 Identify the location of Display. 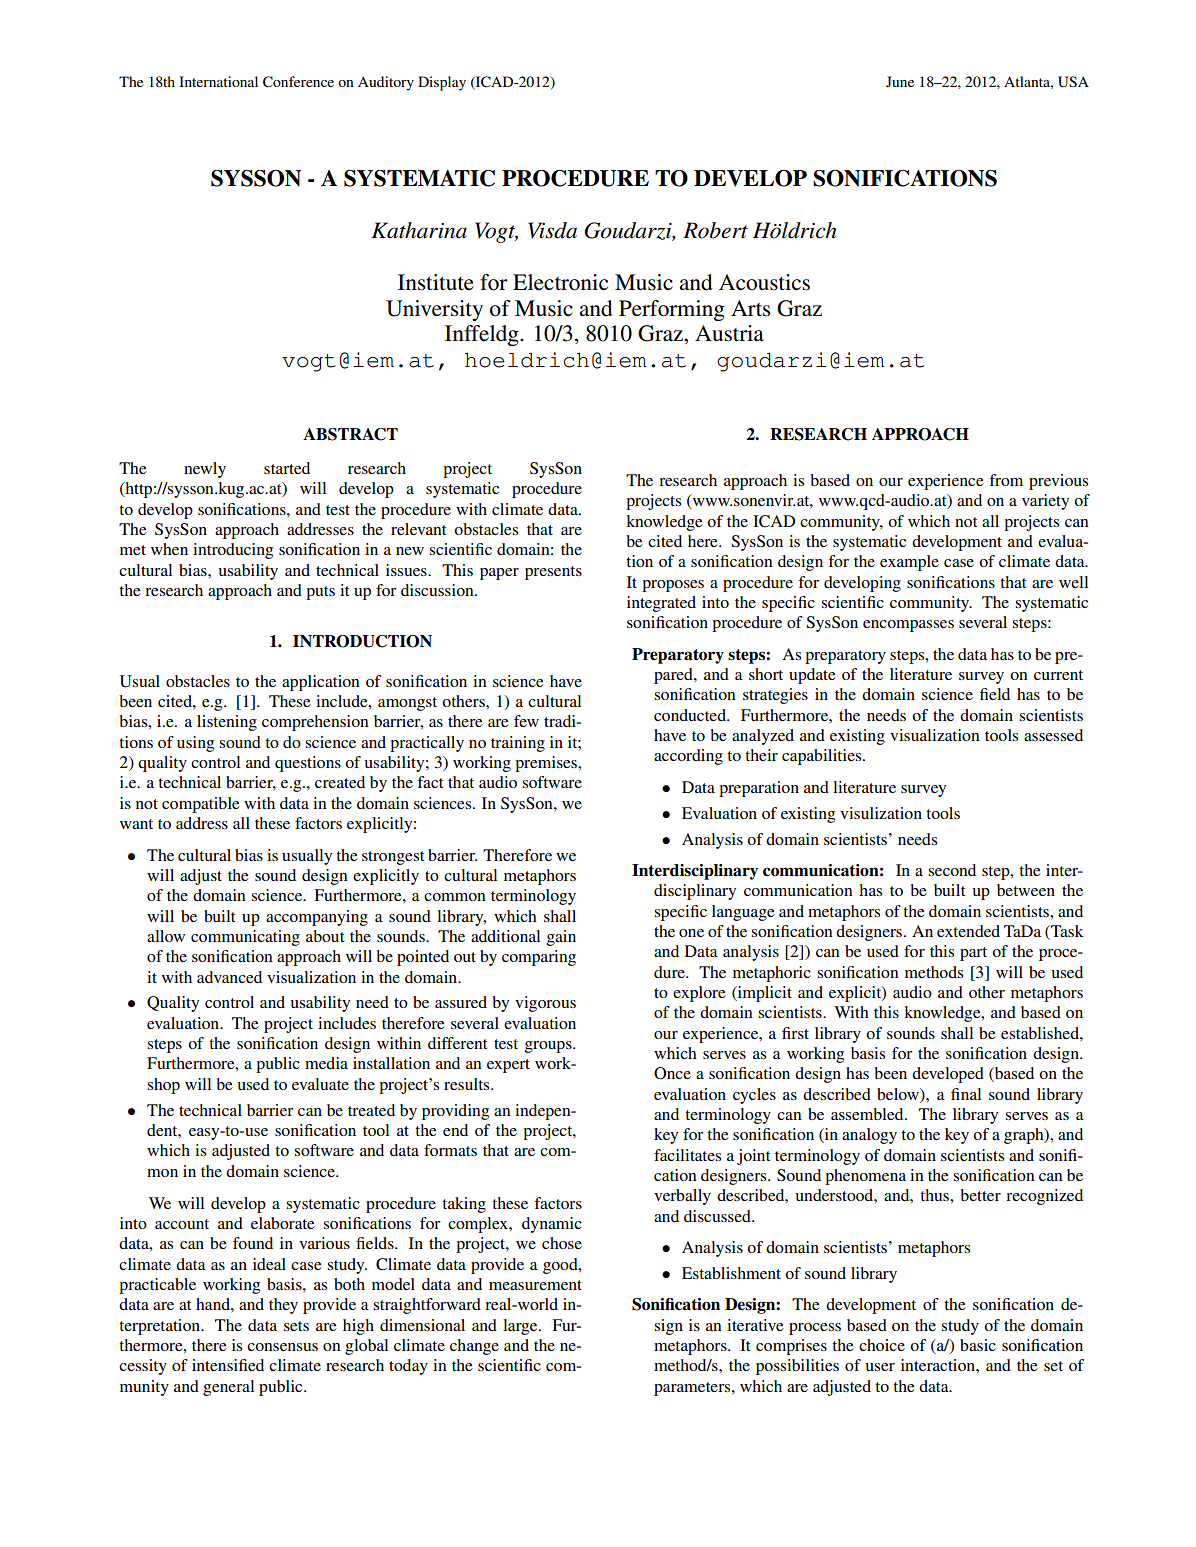
(442, 83).
